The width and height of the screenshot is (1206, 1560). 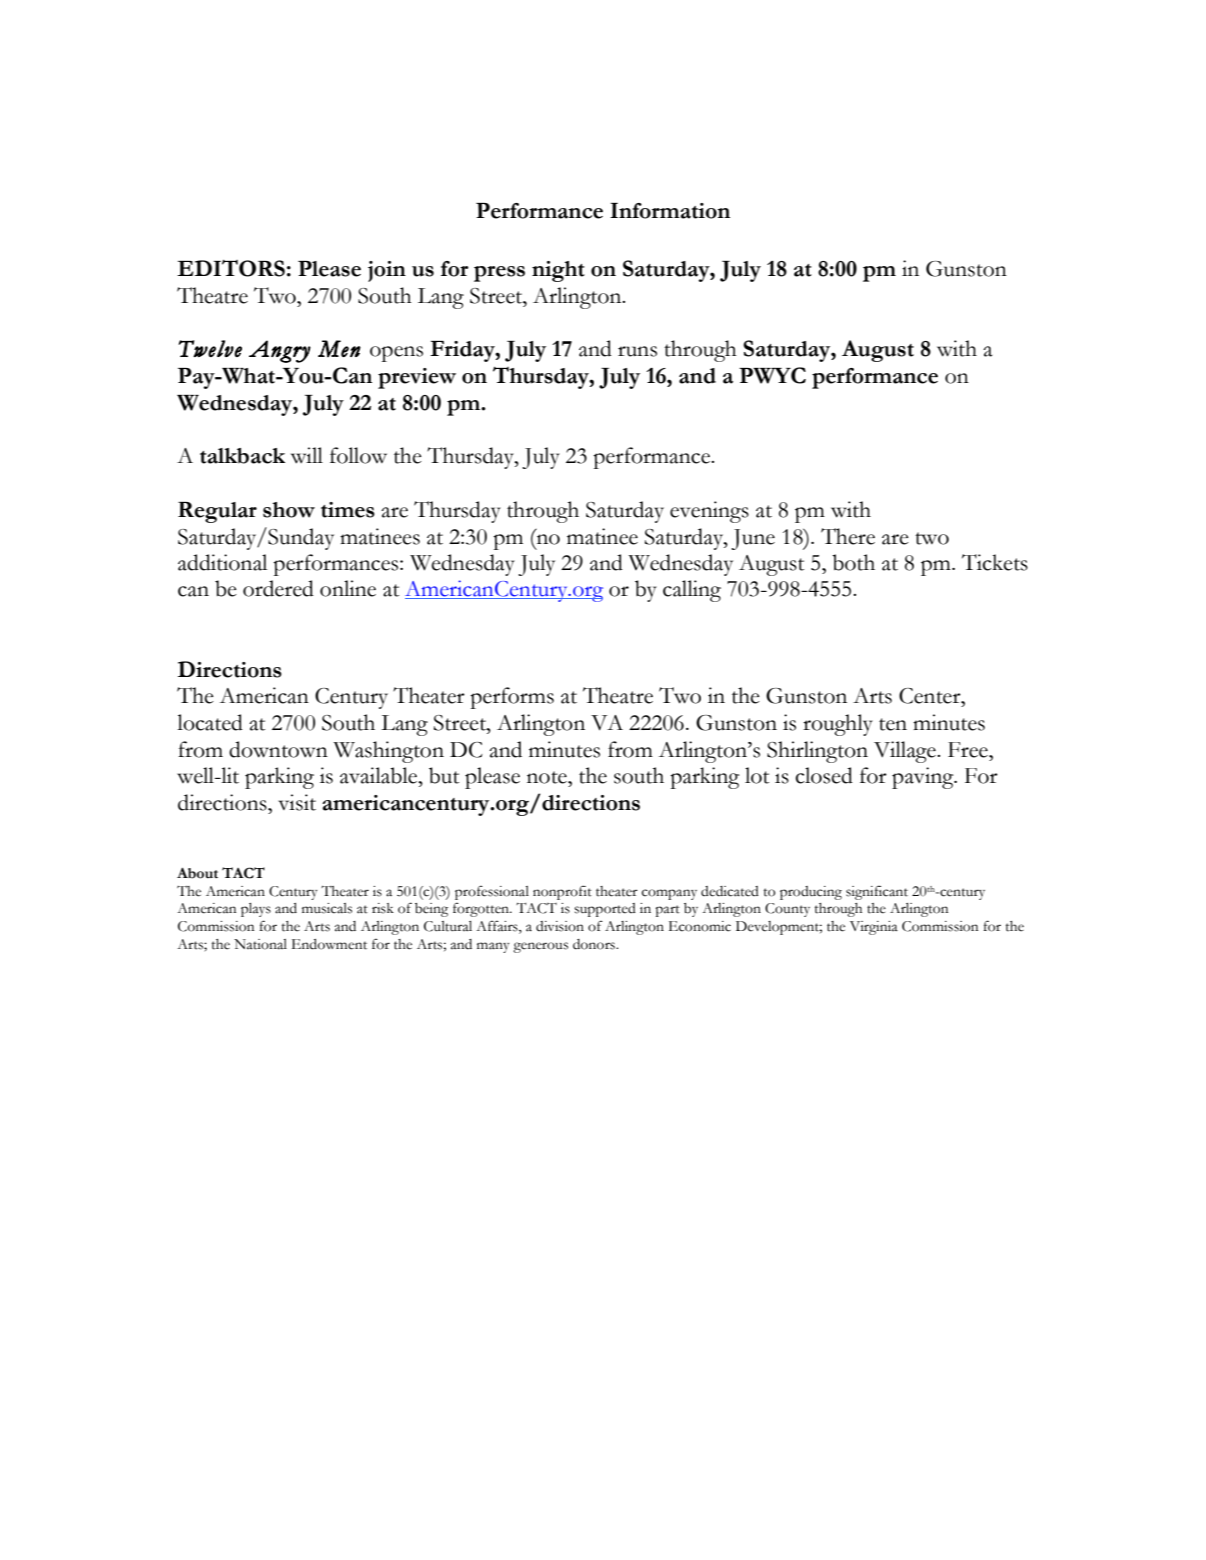 I want to click on note, so click(x=548, y=777).
